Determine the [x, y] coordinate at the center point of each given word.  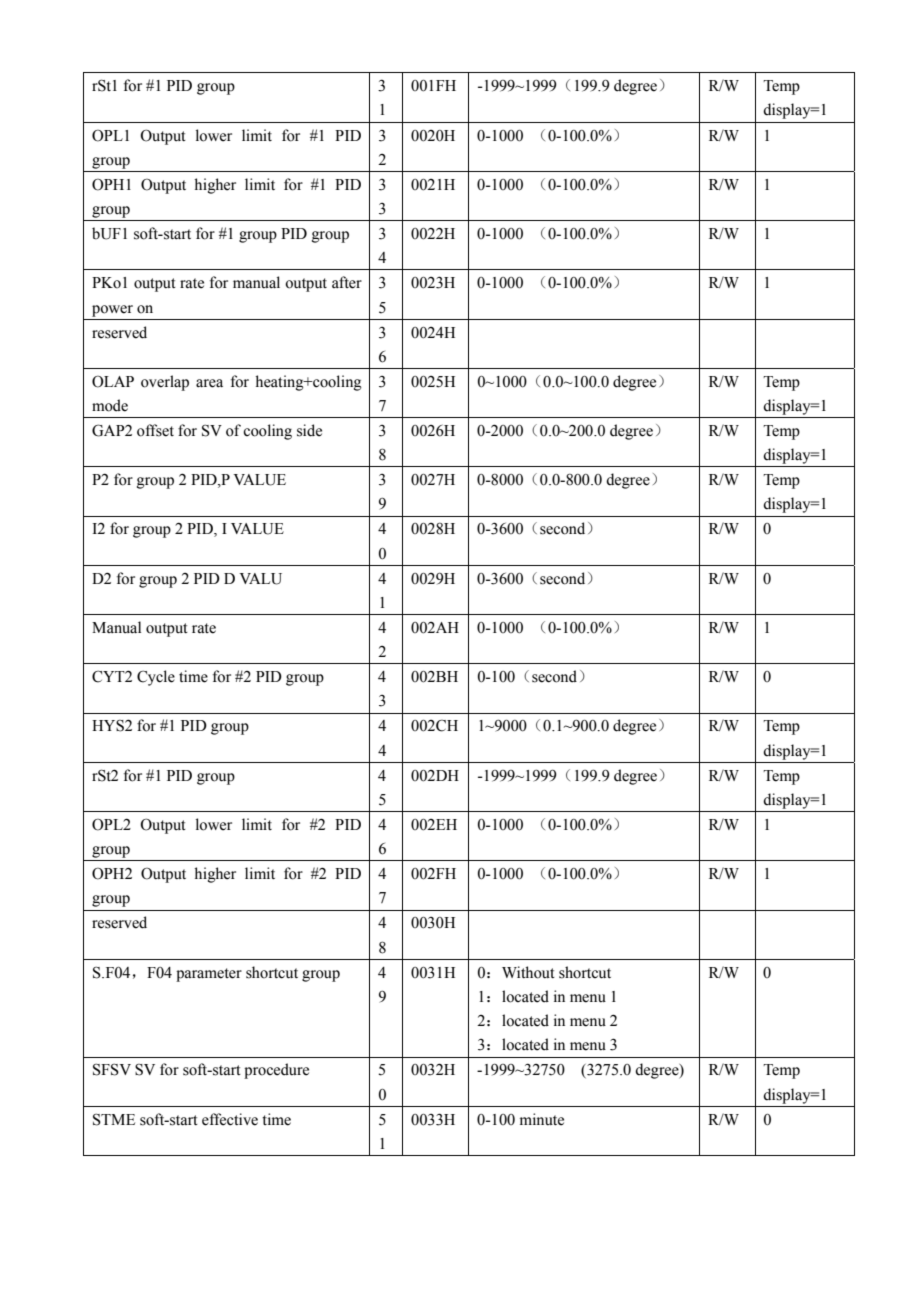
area [209, 383]
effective [230, 1119]
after [347, 282]
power [112, 311]
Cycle [156, 678]
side [309, 430]
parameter [209, 975]
